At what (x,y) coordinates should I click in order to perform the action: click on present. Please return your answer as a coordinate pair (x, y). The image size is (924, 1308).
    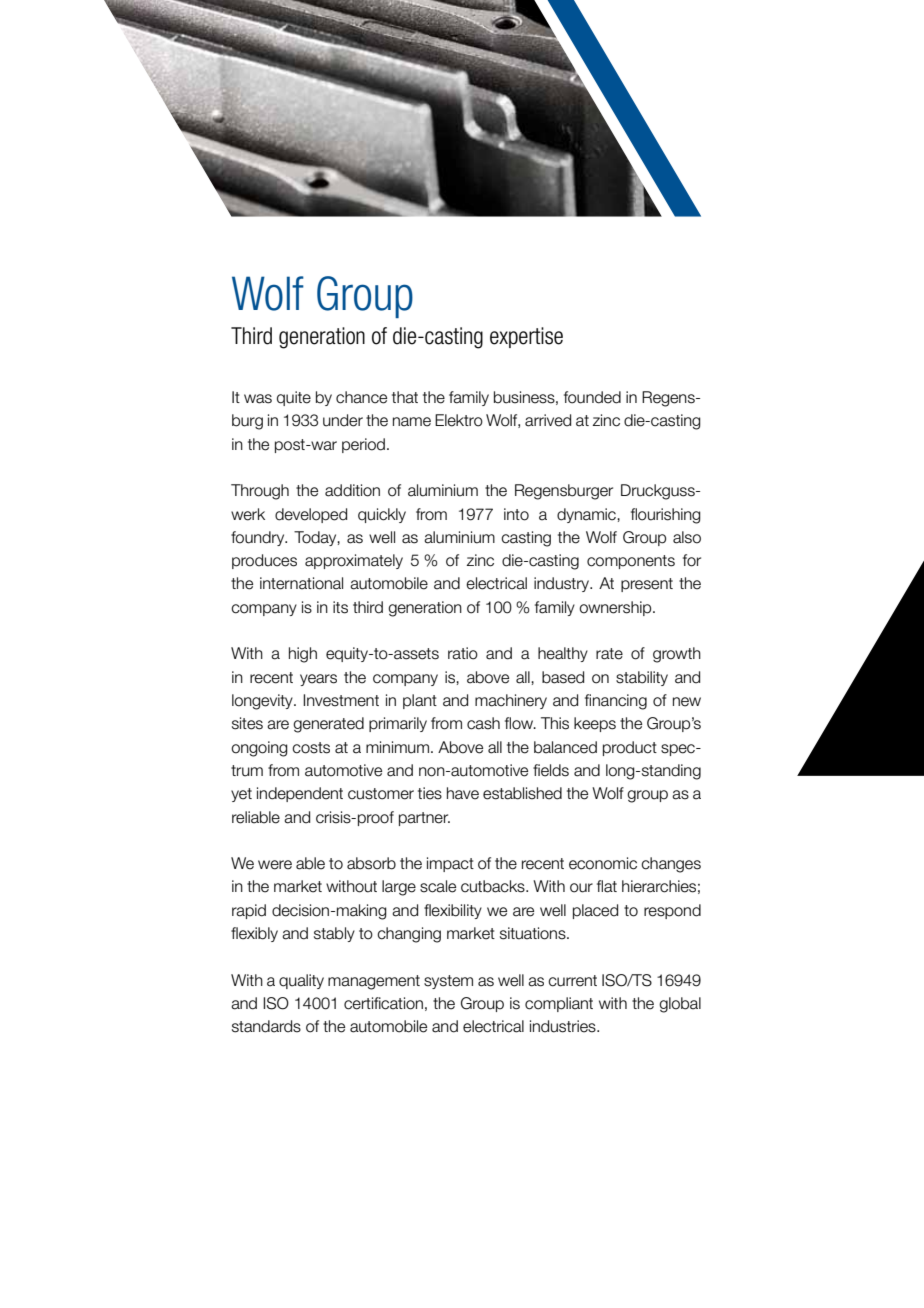
    Looking at the image, I should click on (647, 585).
